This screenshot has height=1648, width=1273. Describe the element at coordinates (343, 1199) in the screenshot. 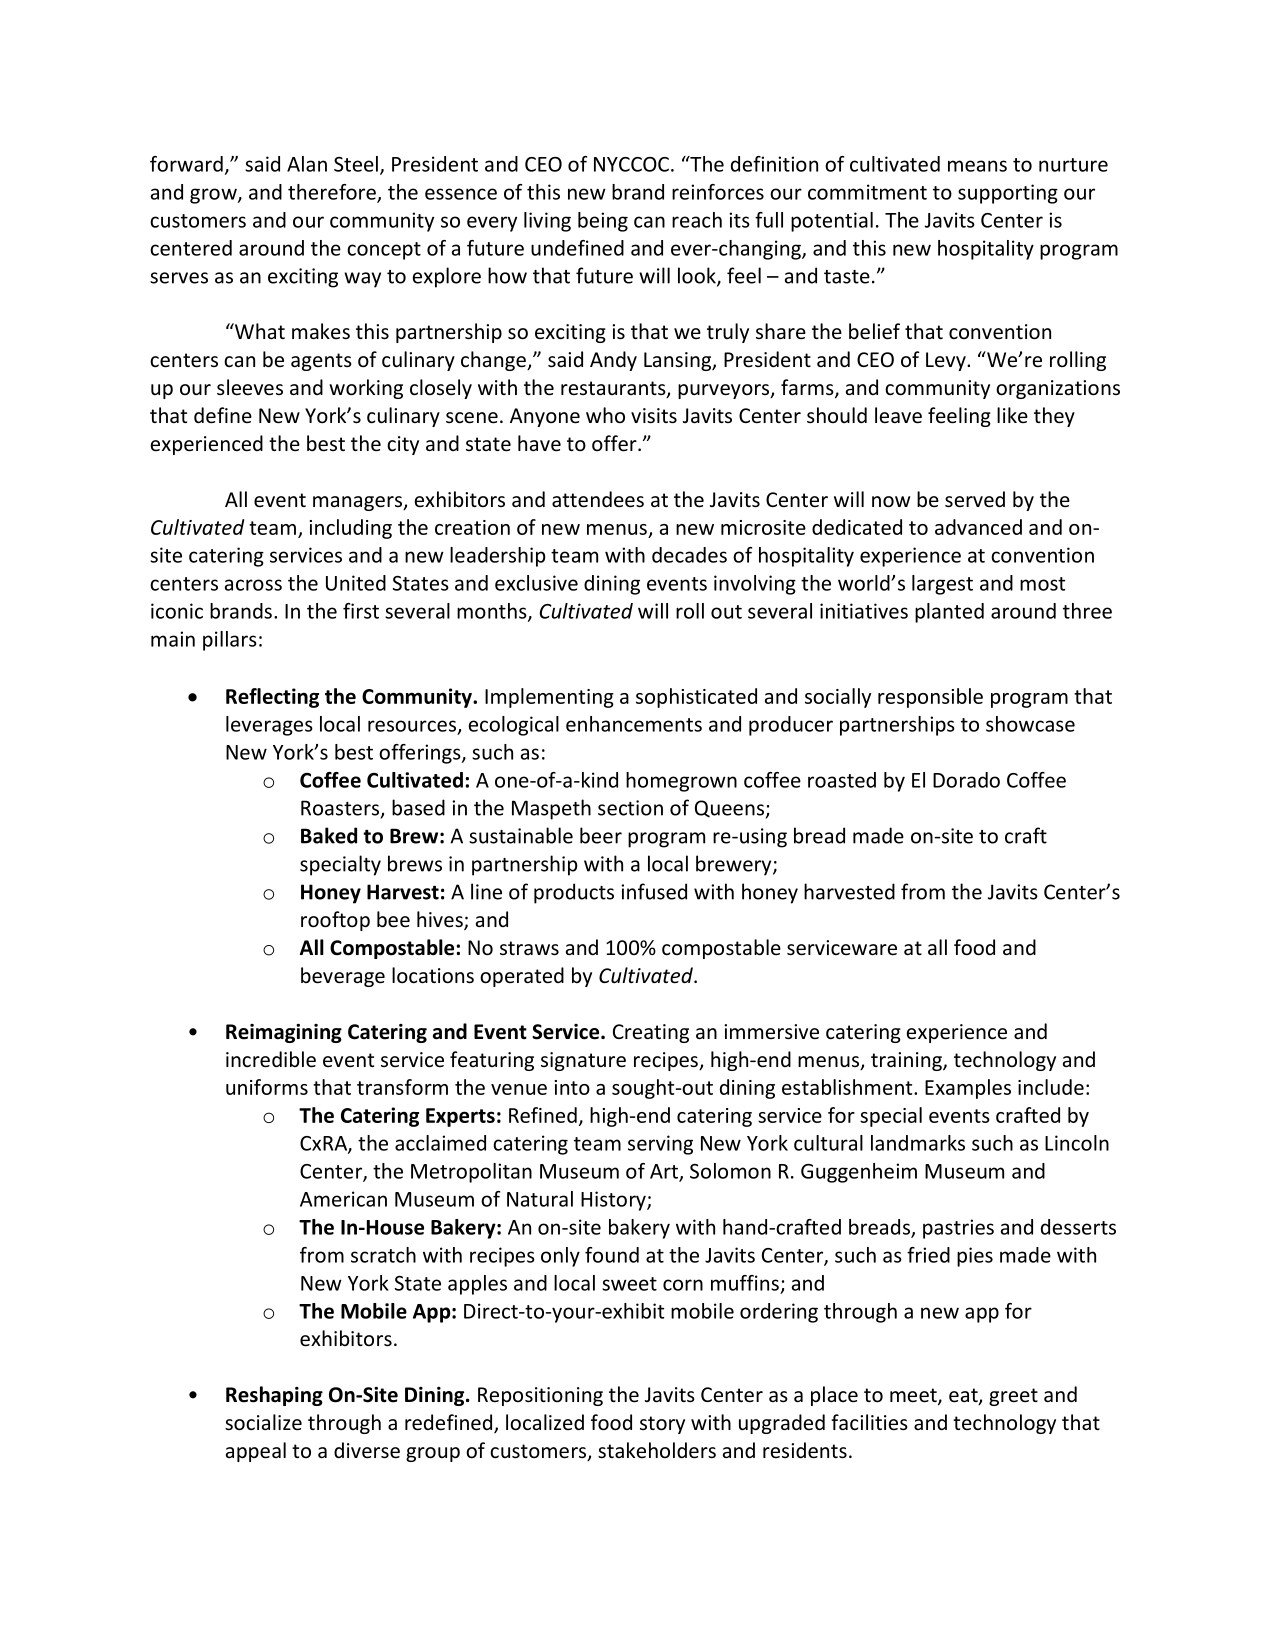

I see `American` at that location.
